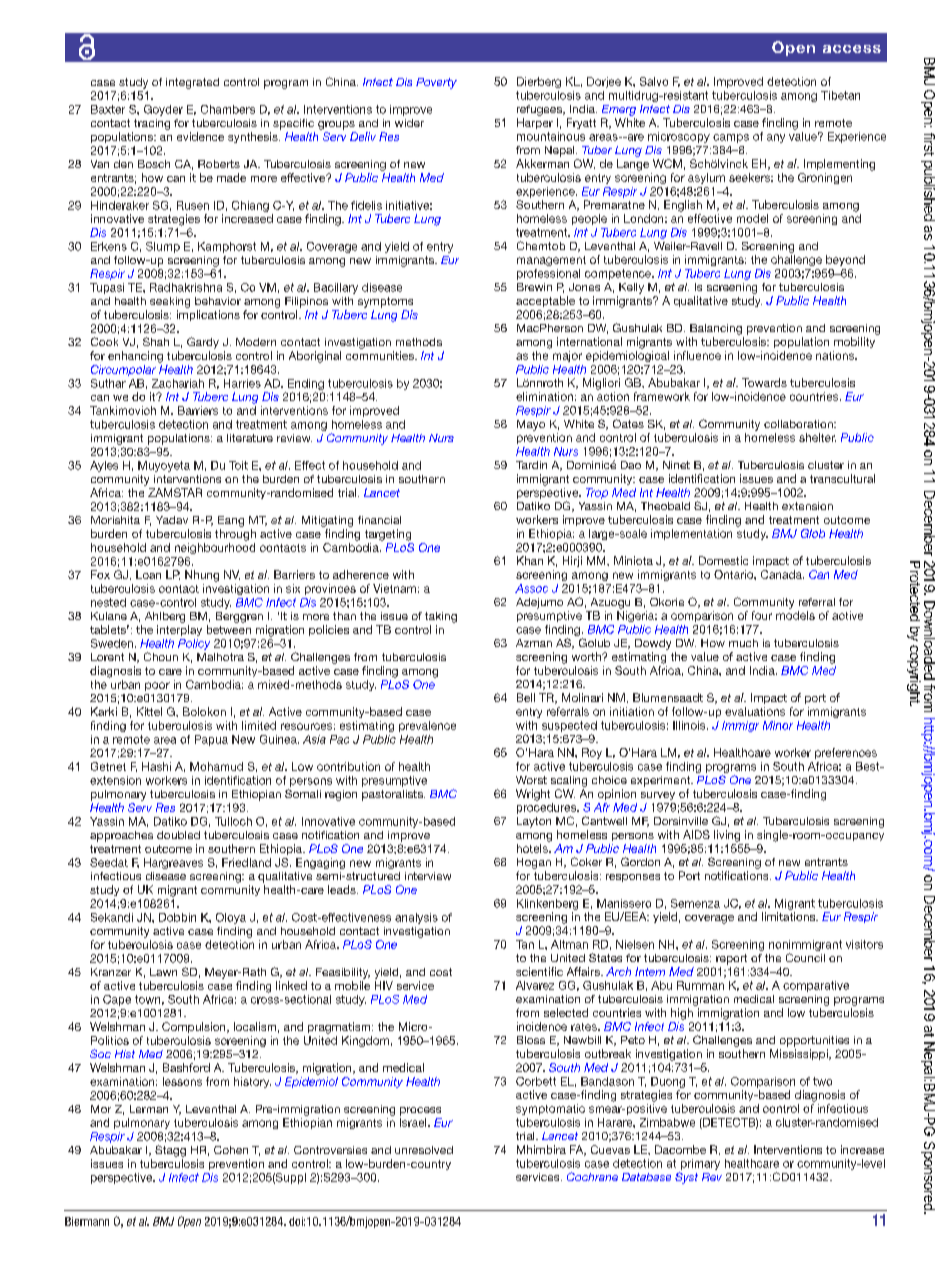  What do you see at coordinates (192, 83) in the page?
I see `integrated` at bounding box center [192, 83].
